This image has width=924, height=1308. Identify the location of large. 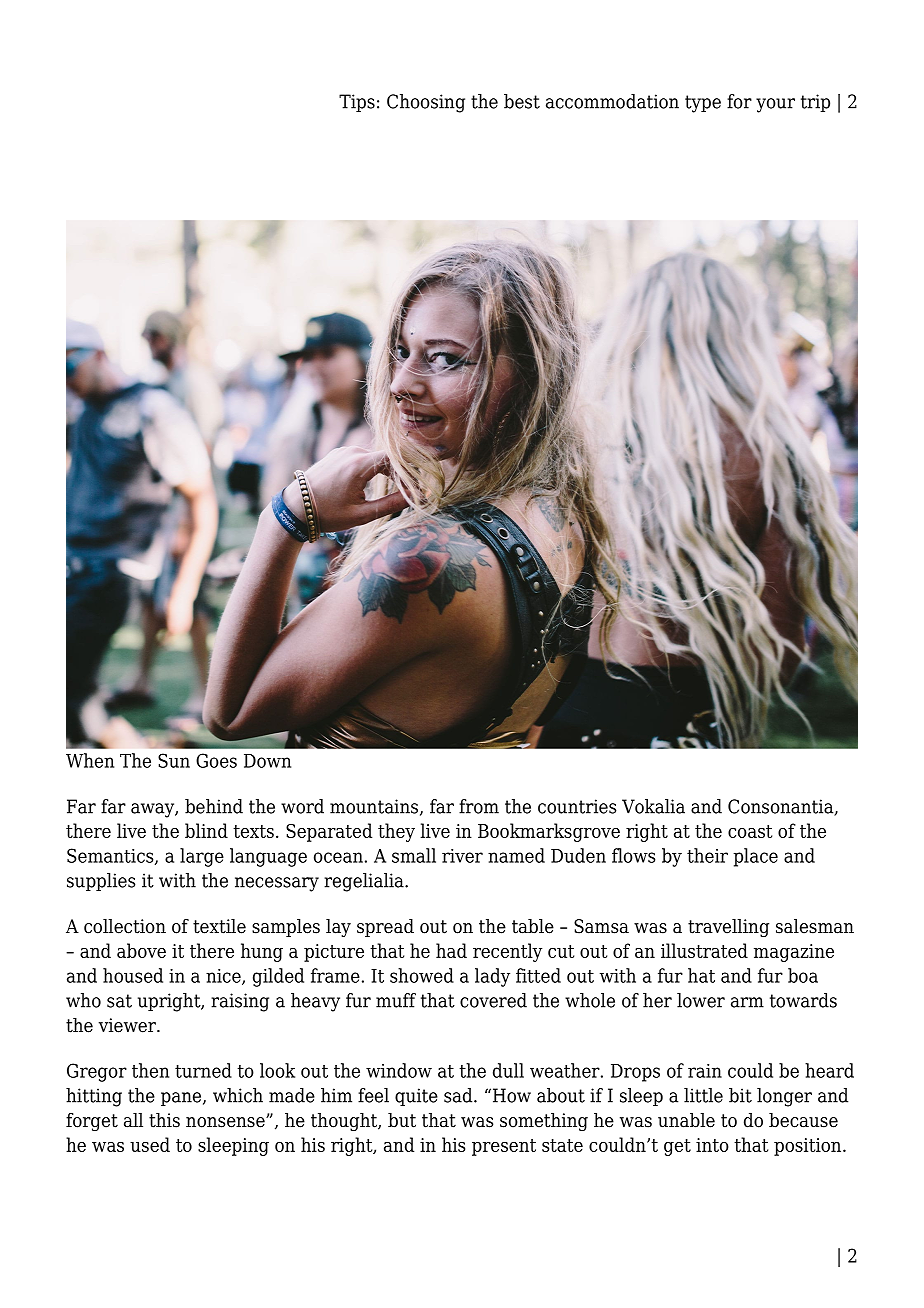
(202, 857).
